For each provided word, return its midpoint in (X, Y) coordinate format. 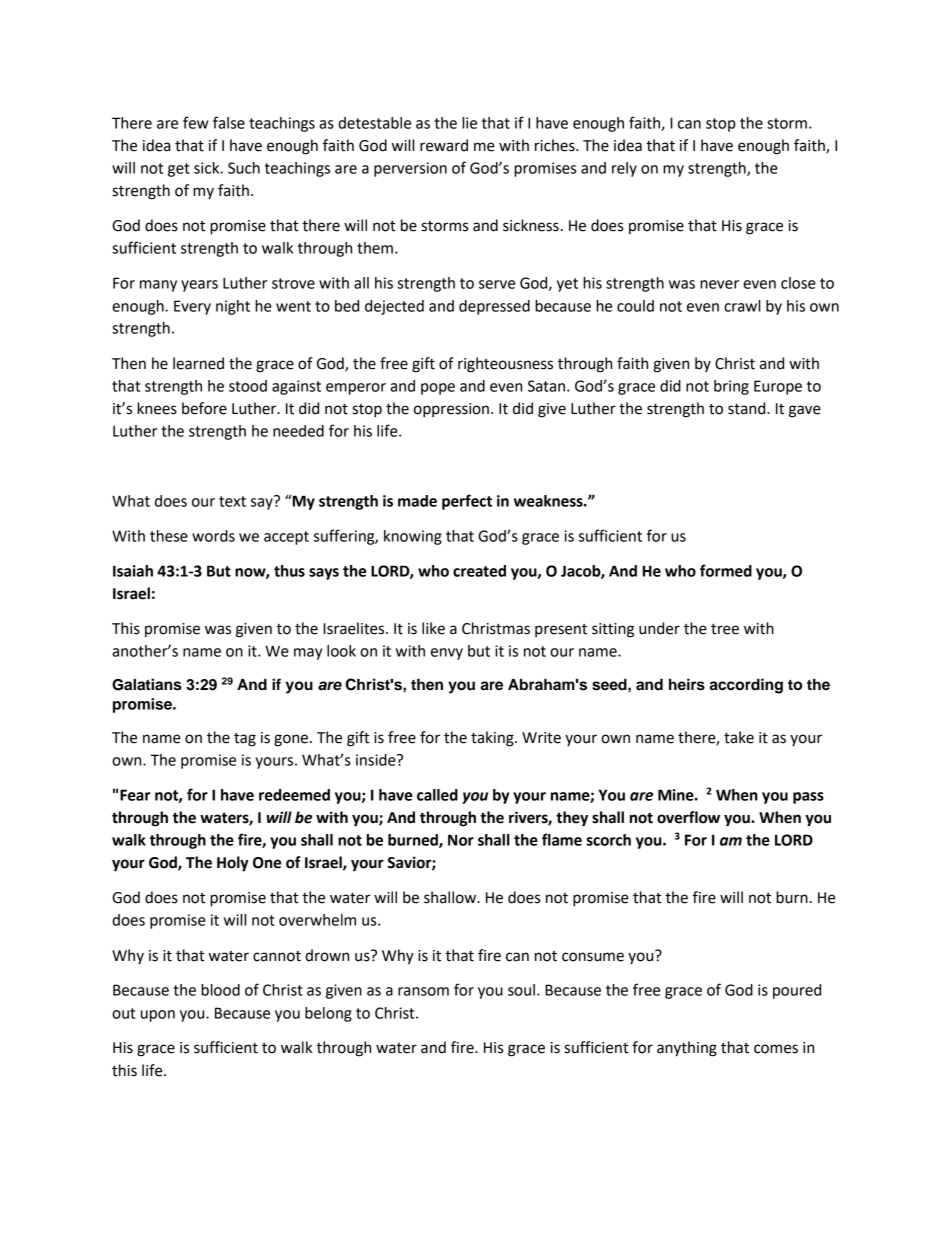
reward (444, 145)
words (213, 536)
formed (726, 570)
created (479, 571)
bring (731, 387)
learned (198, 363)
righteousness (505, 365)
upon (158, 1016)
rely (624, 169)
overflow (688, 817)
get (179, 170)
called (437, 795)
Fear (135, 795)
